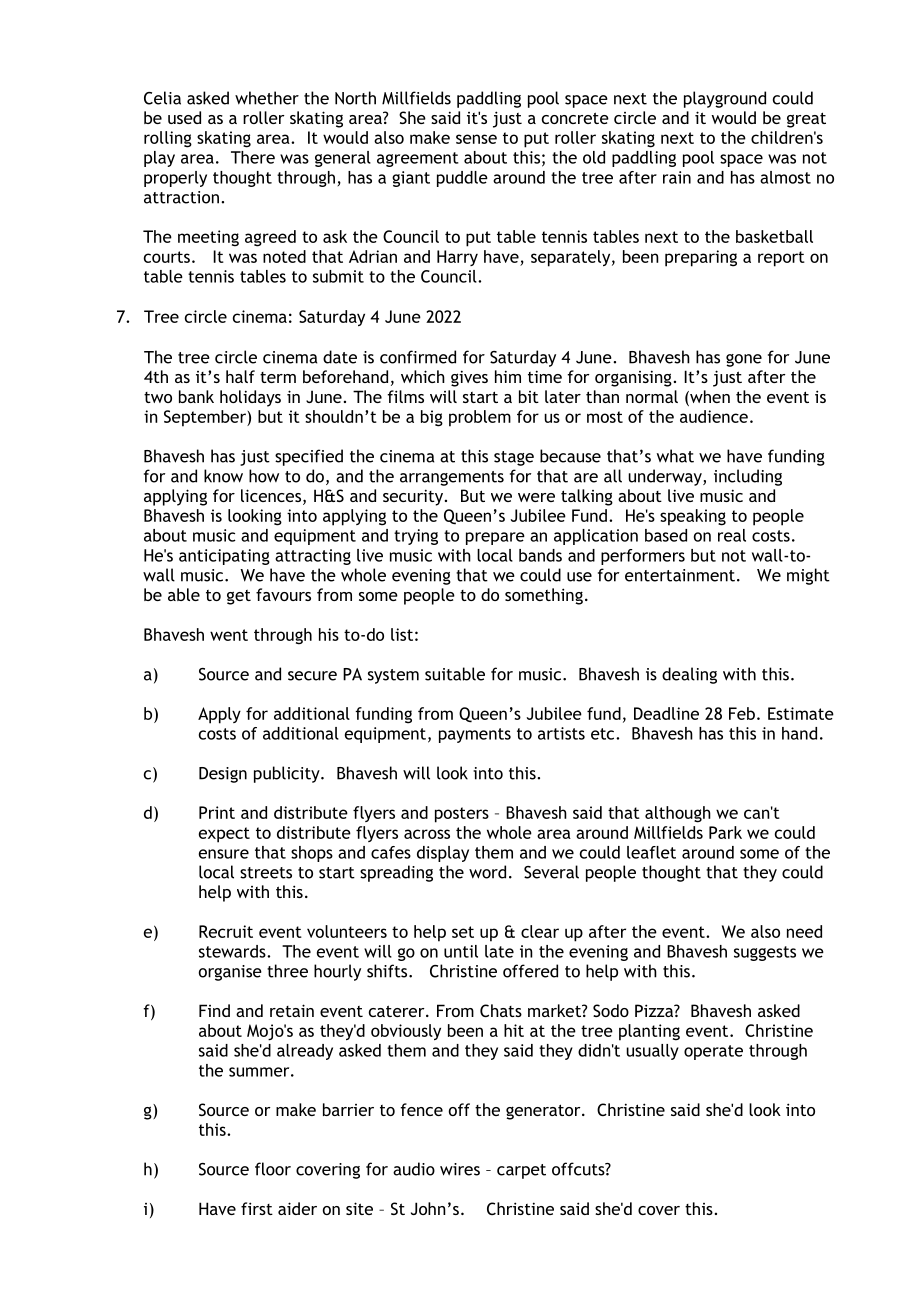  I want to click on half, so click(240, 376).
